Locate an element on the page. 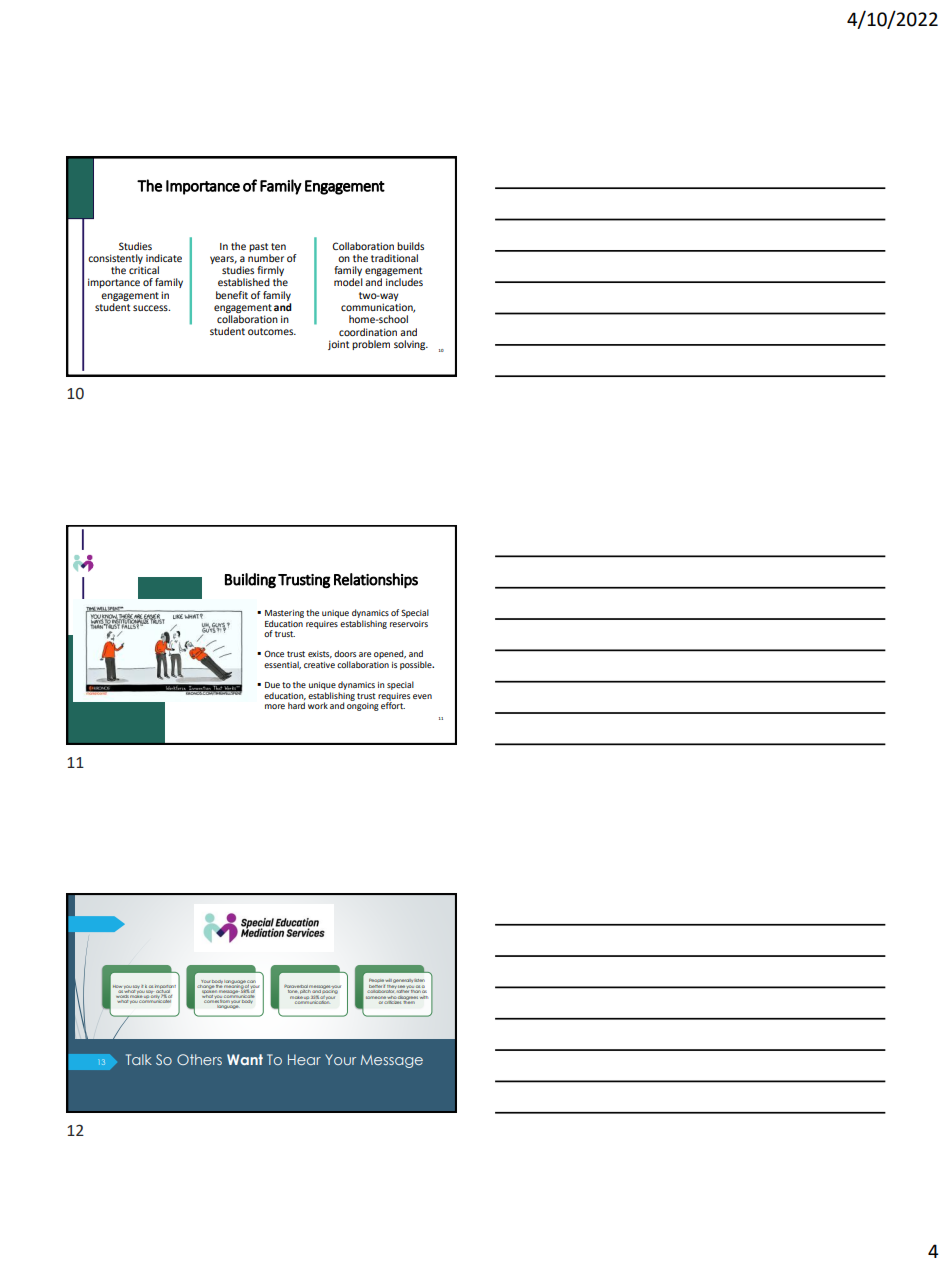  Talk is located at coordinates (139, 1059).
